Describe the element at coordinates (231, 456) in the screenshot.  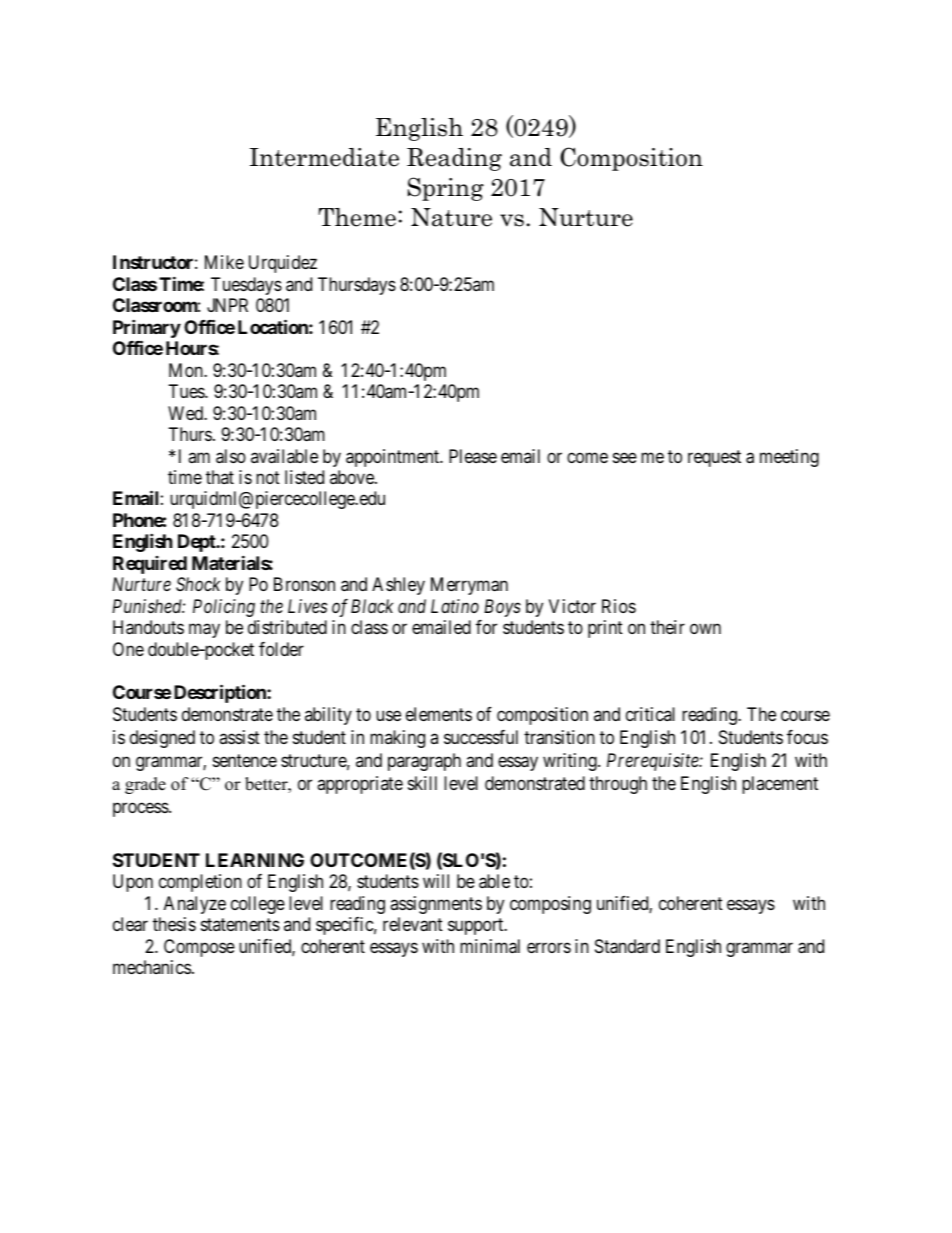
I see `also` at that location.
